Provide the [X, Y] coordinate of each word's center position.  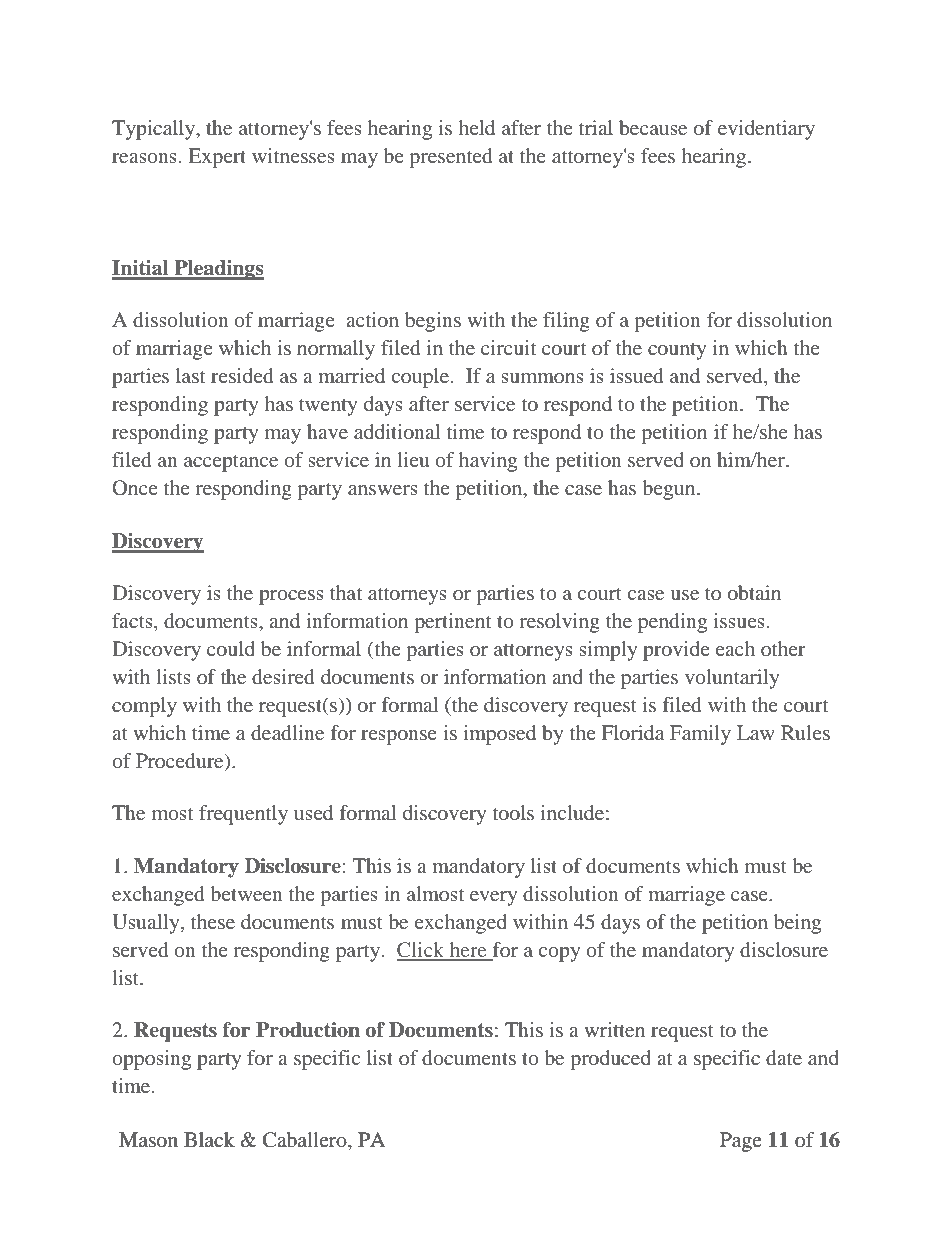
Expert [217, 158]
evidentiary [766, 130]
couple [420, 378]
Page [741, 1142]
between [246, 893]
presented [450, 158]
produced [610, 1060]
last [190, 375]
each [735, 648]
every [493, 898]
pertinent [452, 623]
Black [209, 1139]
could [231, 648]
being [797, 924]
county [677, 351]
